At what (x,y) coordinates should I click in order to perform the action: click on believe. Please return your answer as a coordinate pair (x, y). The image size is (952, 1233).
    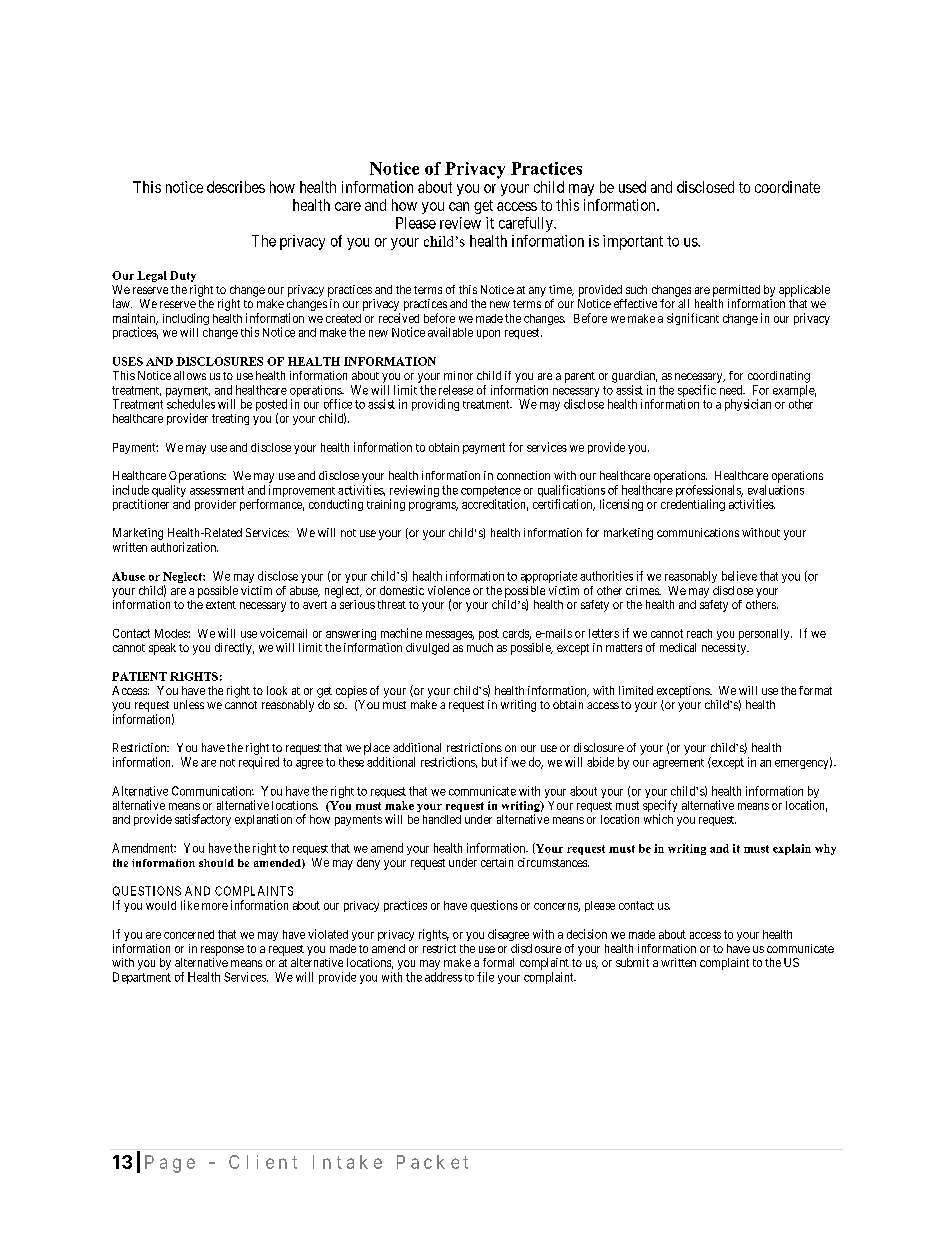
    Looking at the image, I should click on (739, 576).
